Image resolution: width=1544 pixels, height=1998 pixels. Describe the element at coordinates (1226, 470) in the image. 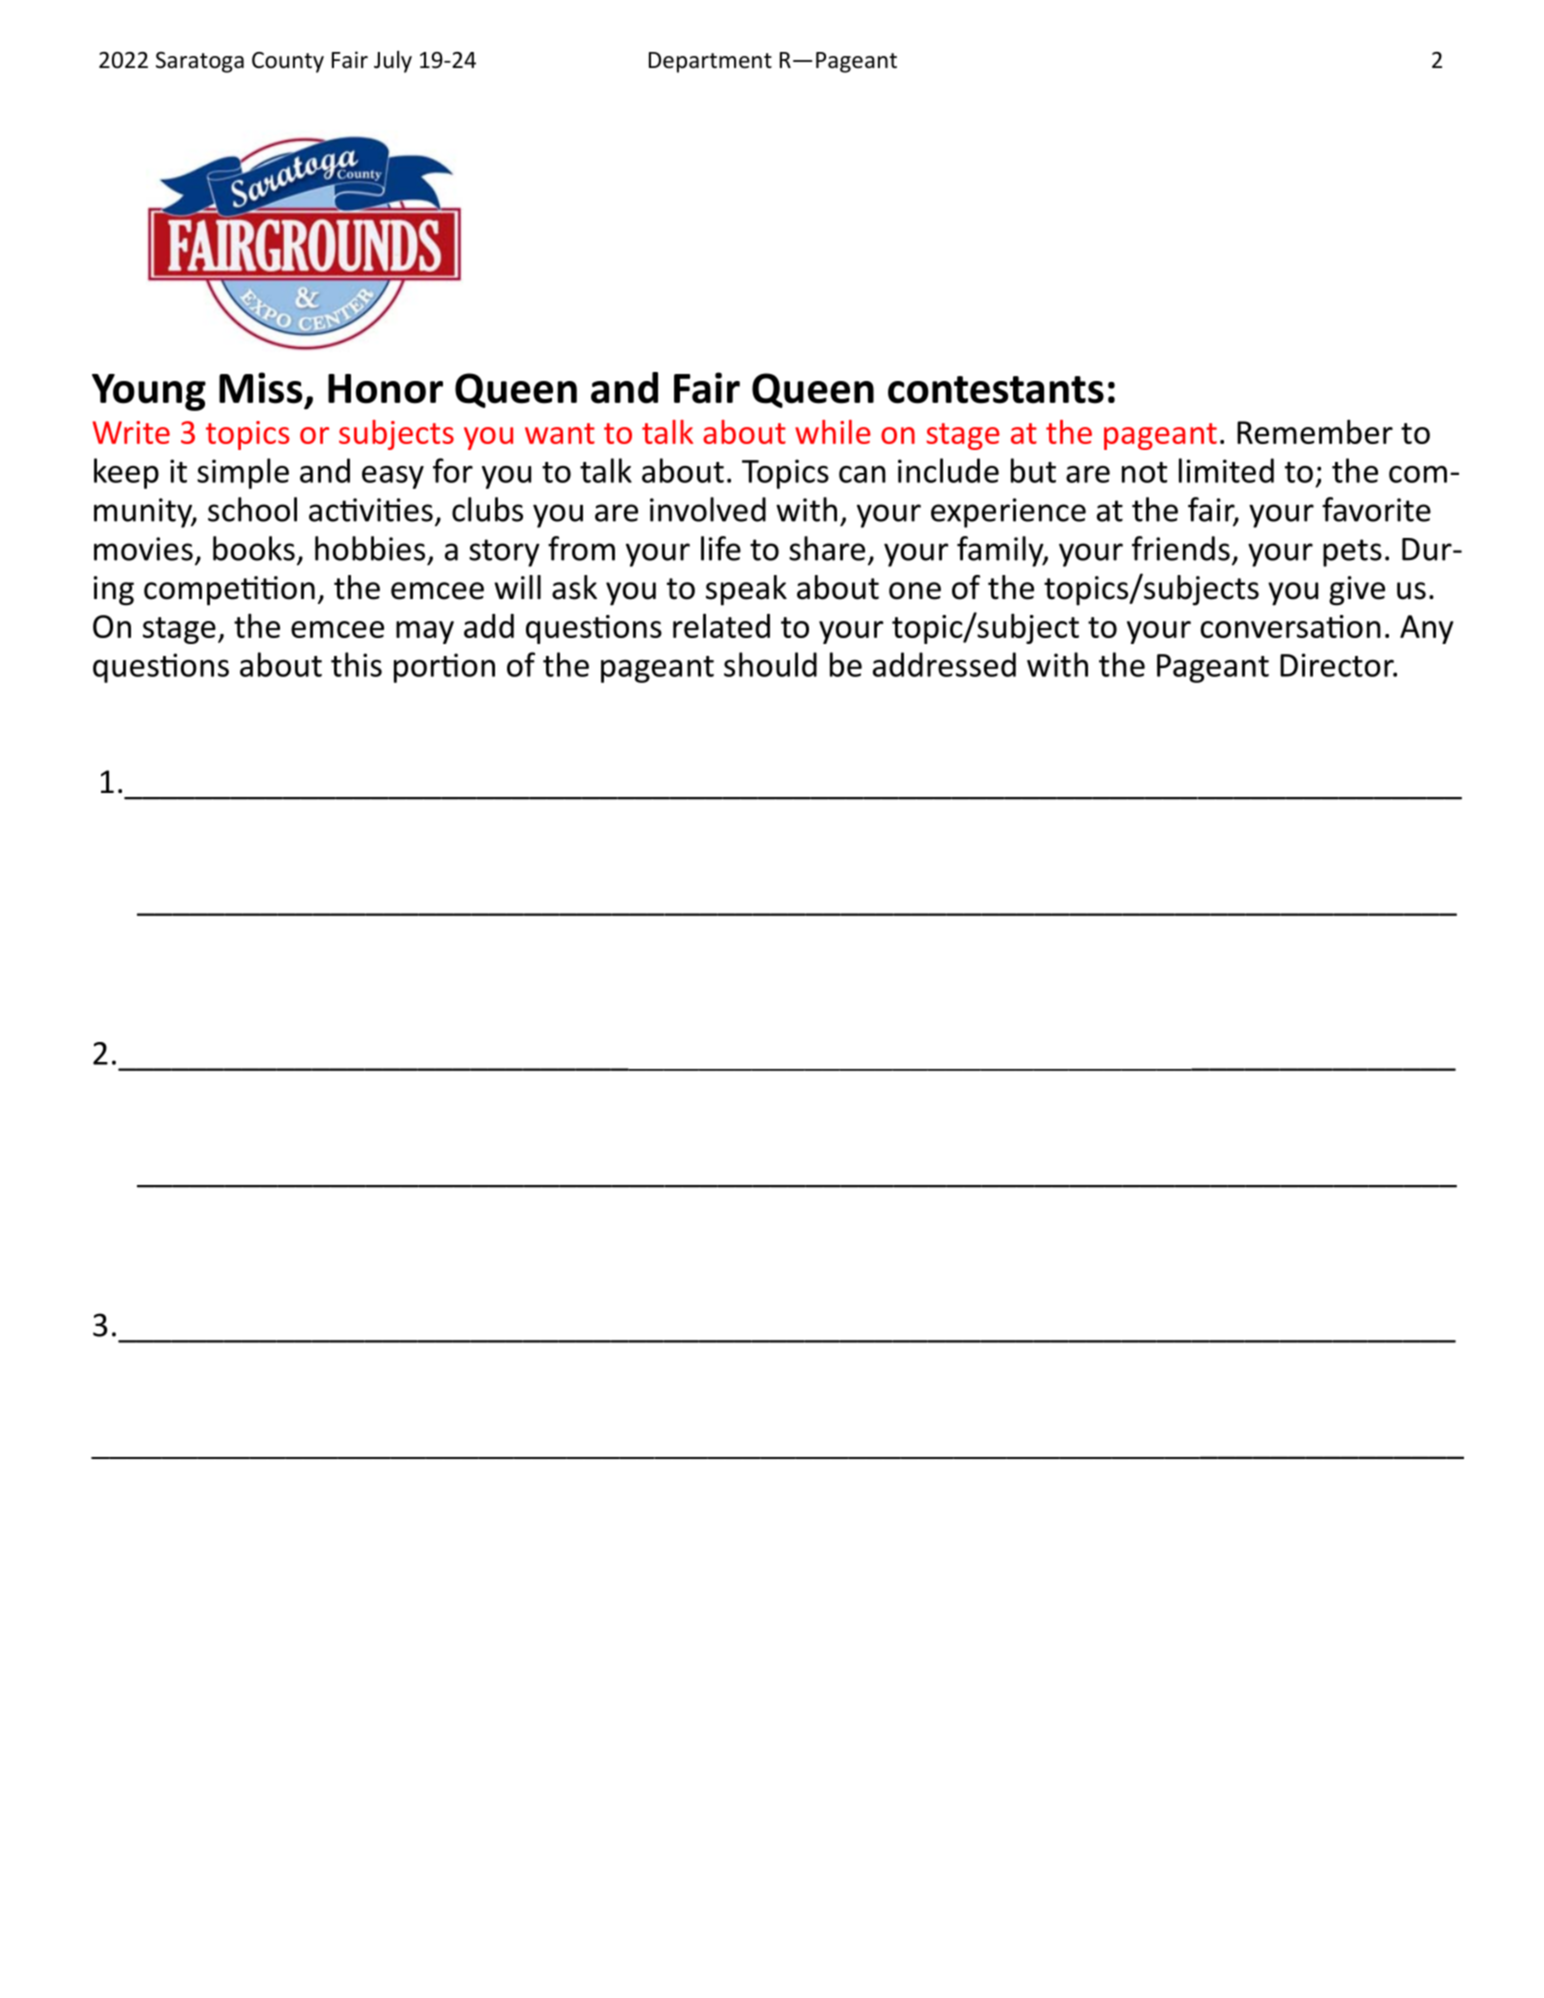

I see `limited` at that location.
